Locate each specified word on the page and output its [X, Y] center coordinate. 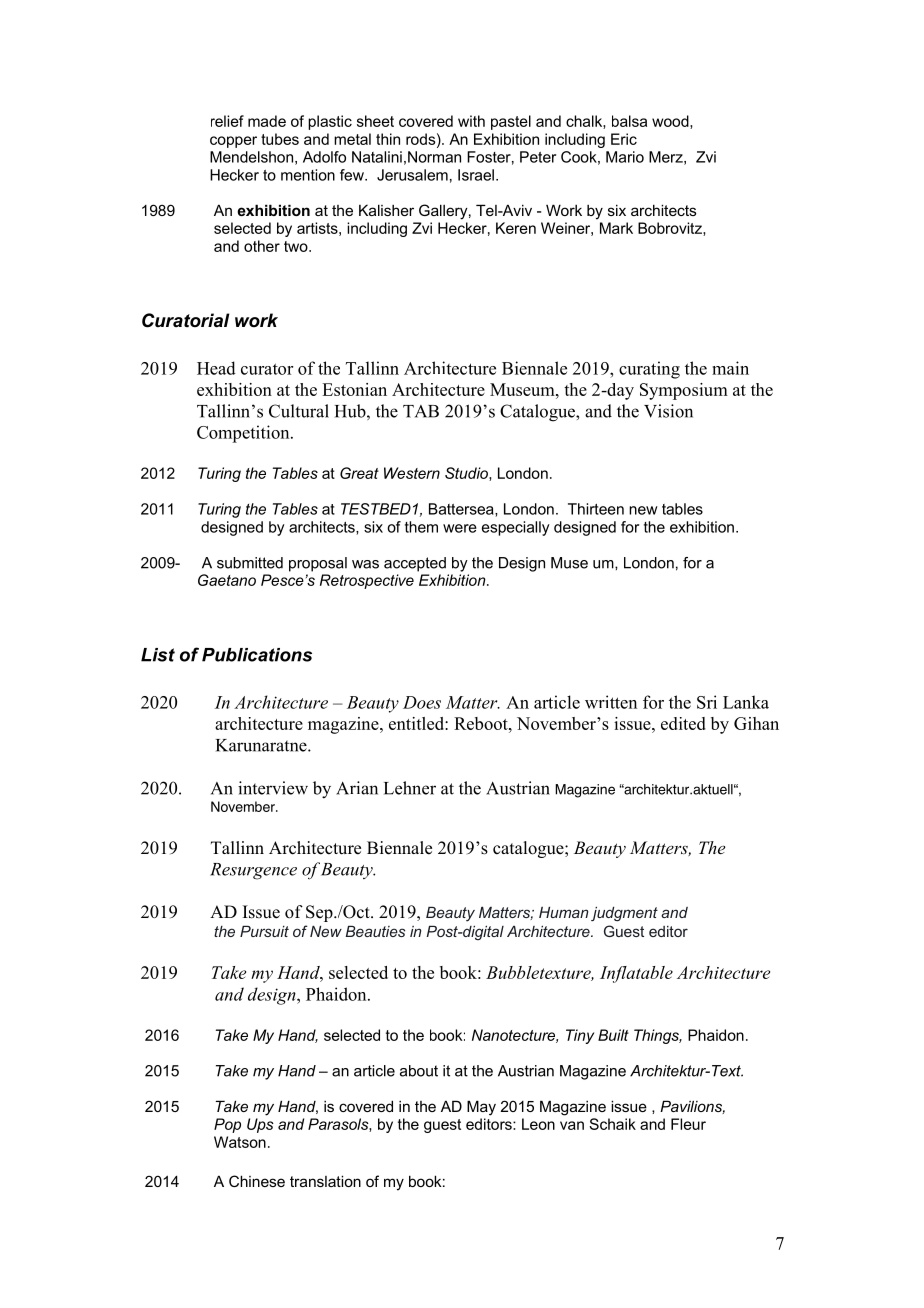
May [481, 1108]
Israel [476, 175]
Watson [240, 1142]
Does [422, 702]
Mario [625, 157]
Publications [257, 655]
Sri [707, 702]
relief [227, 121]
